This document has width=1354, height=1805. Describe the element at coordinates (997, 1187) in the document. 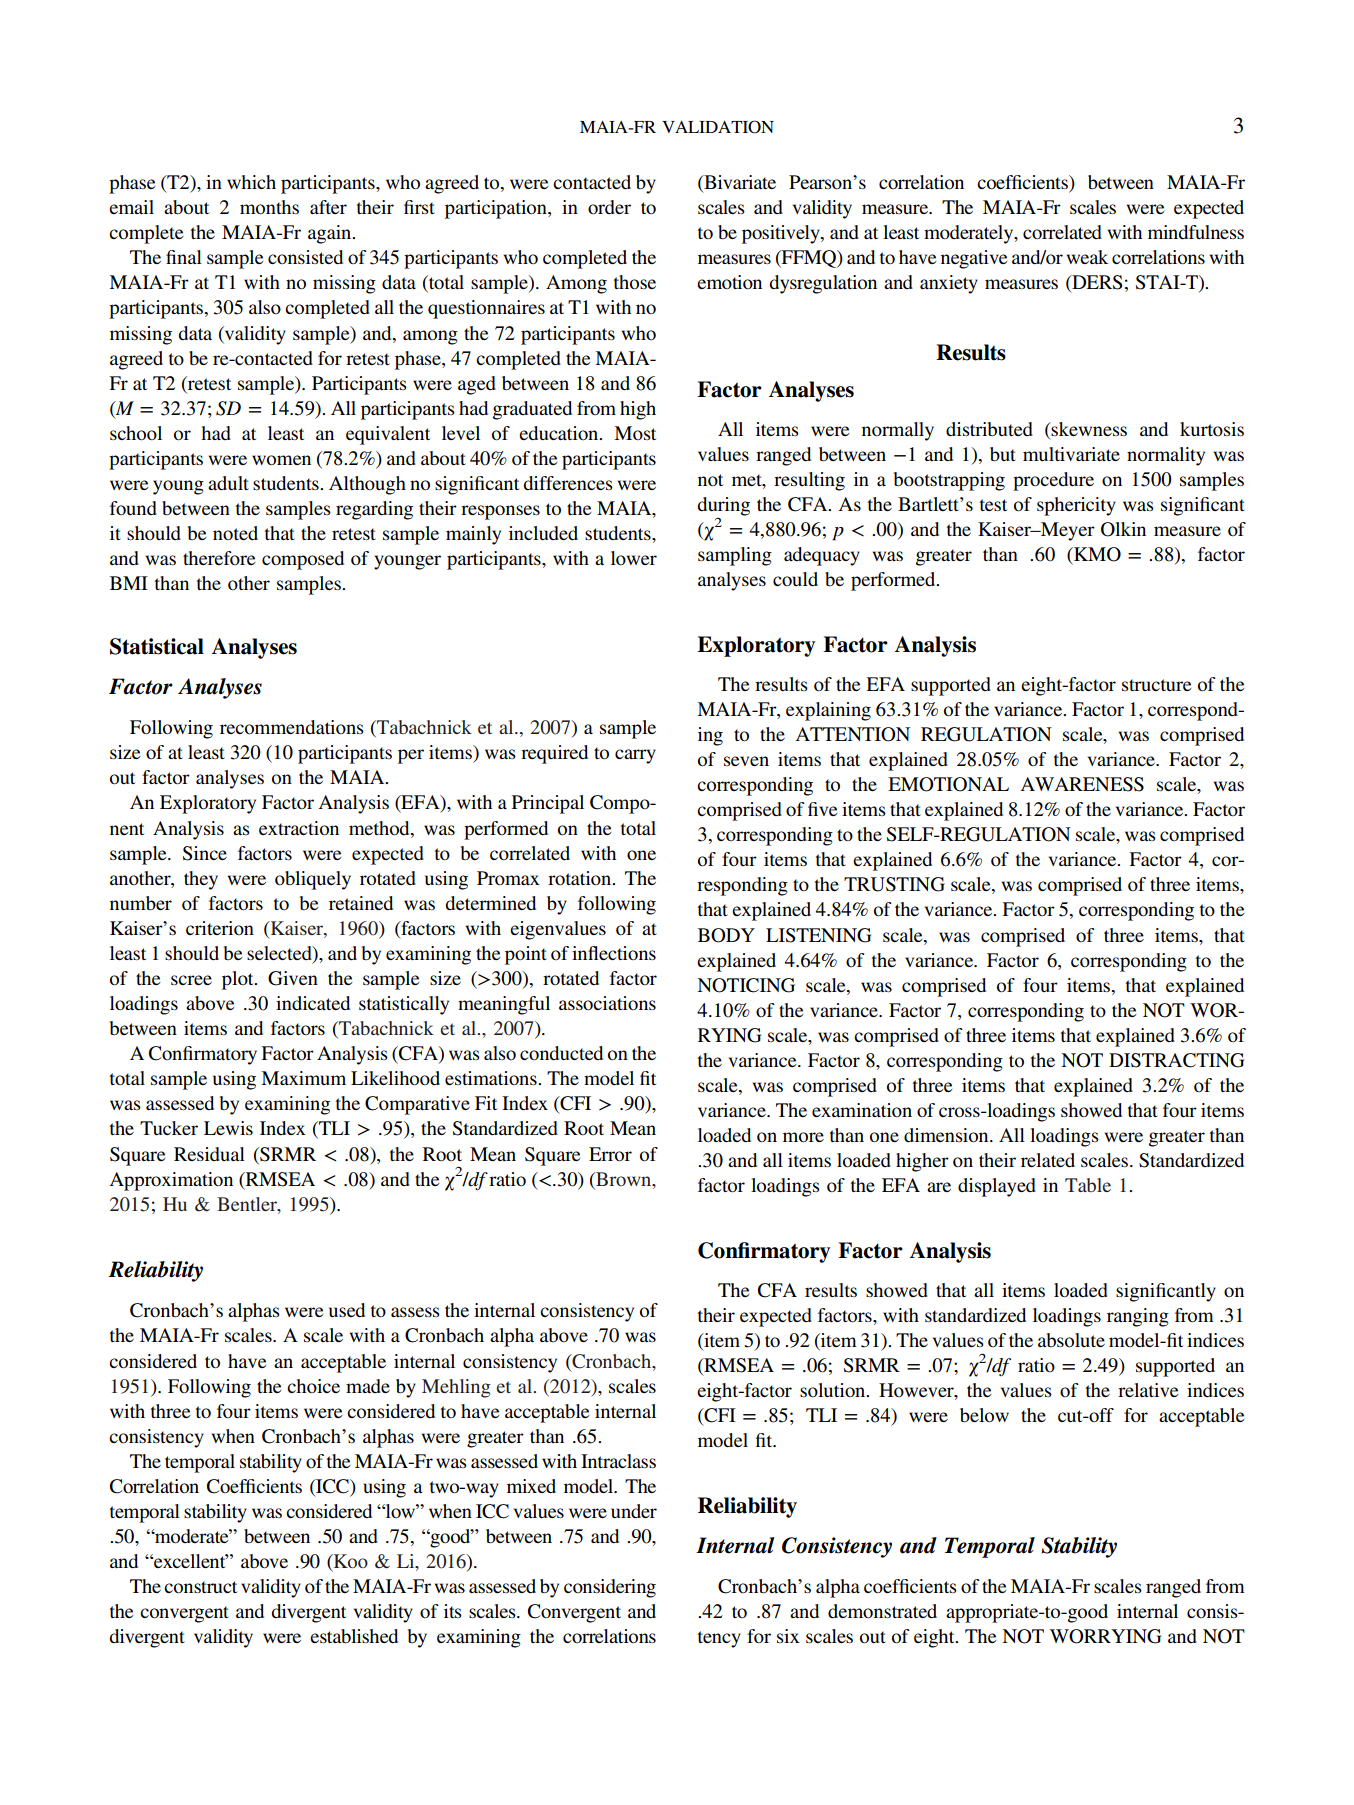

I see `displayed` at that location.
